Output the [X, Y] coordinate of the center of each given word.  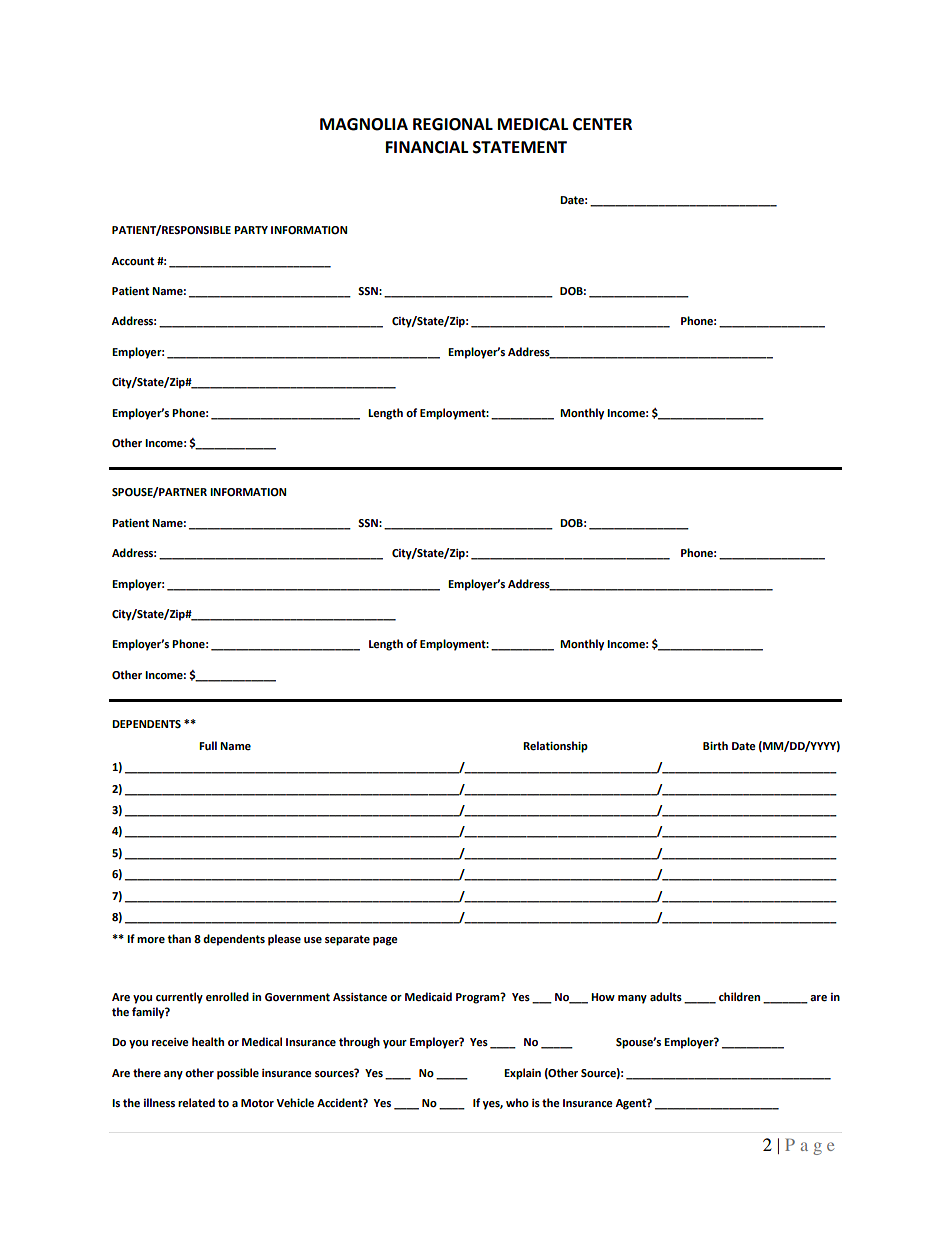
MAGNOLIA [364, 124]
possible [238, 1074]
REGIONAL [453, 124]
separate [347, 940]
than [179, 939]
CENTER [602, 124]
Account [132, 261]
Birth [715, 745]
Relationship [555, 747]
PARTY [251, 230]
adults [666, 996]
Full [208, 745]
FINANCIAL [427, 147]
